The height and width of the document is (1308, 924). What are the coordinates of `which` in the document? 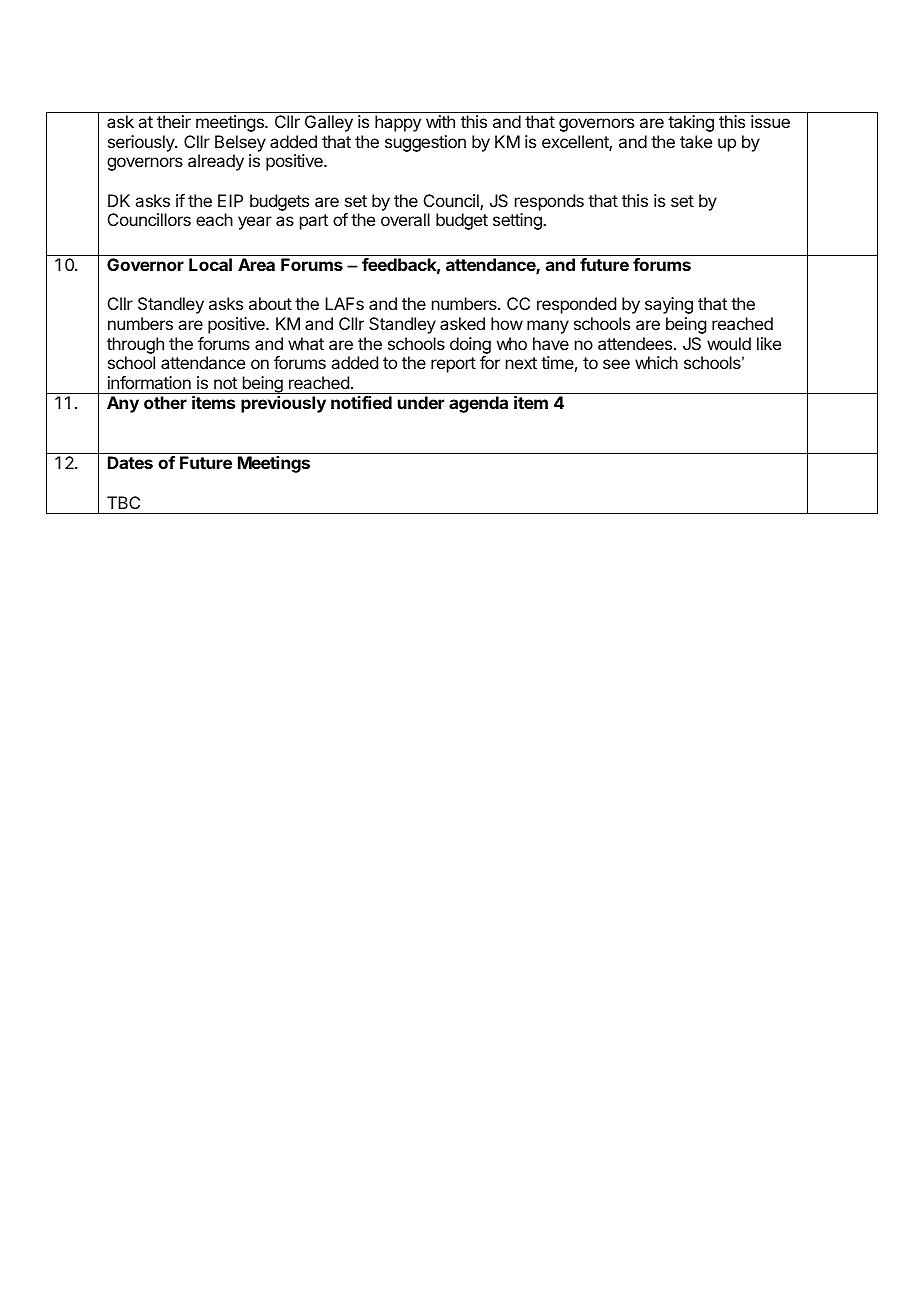 It's located at (656, 362).
